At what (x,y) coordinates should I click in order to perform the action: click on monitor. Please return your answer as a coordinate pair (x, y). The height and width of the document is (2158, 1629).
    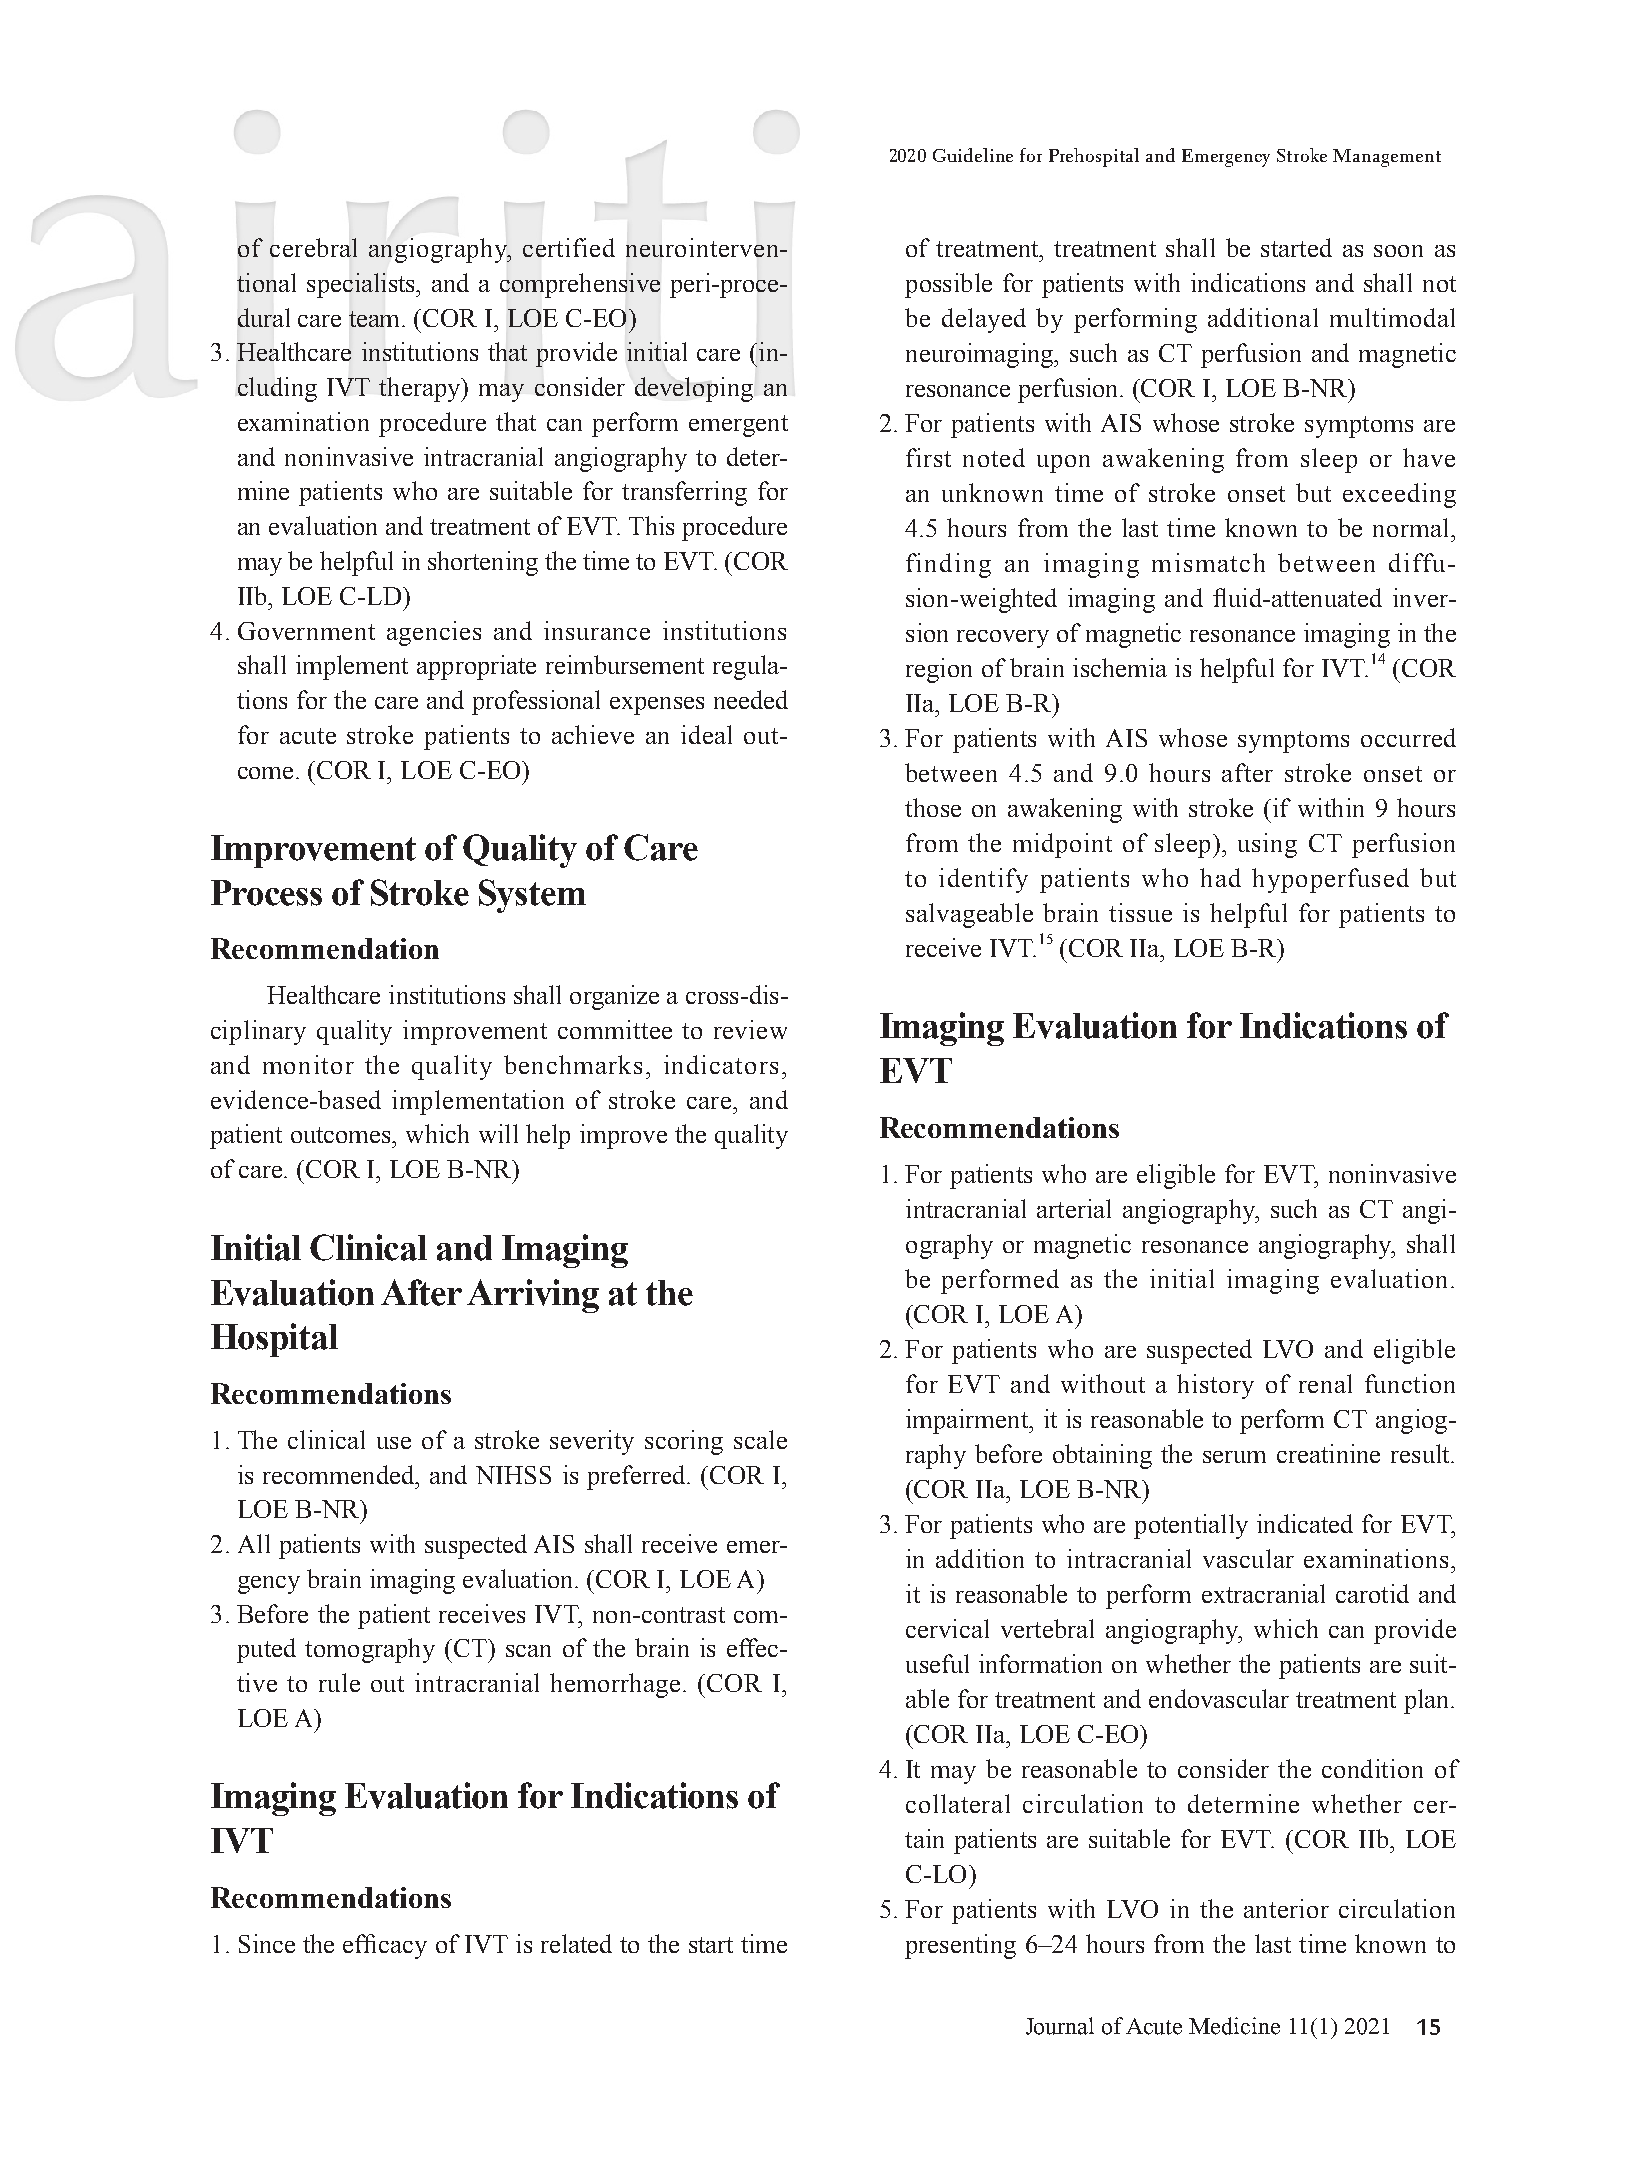
    Looking at the image, I should click on (308, 1064).
